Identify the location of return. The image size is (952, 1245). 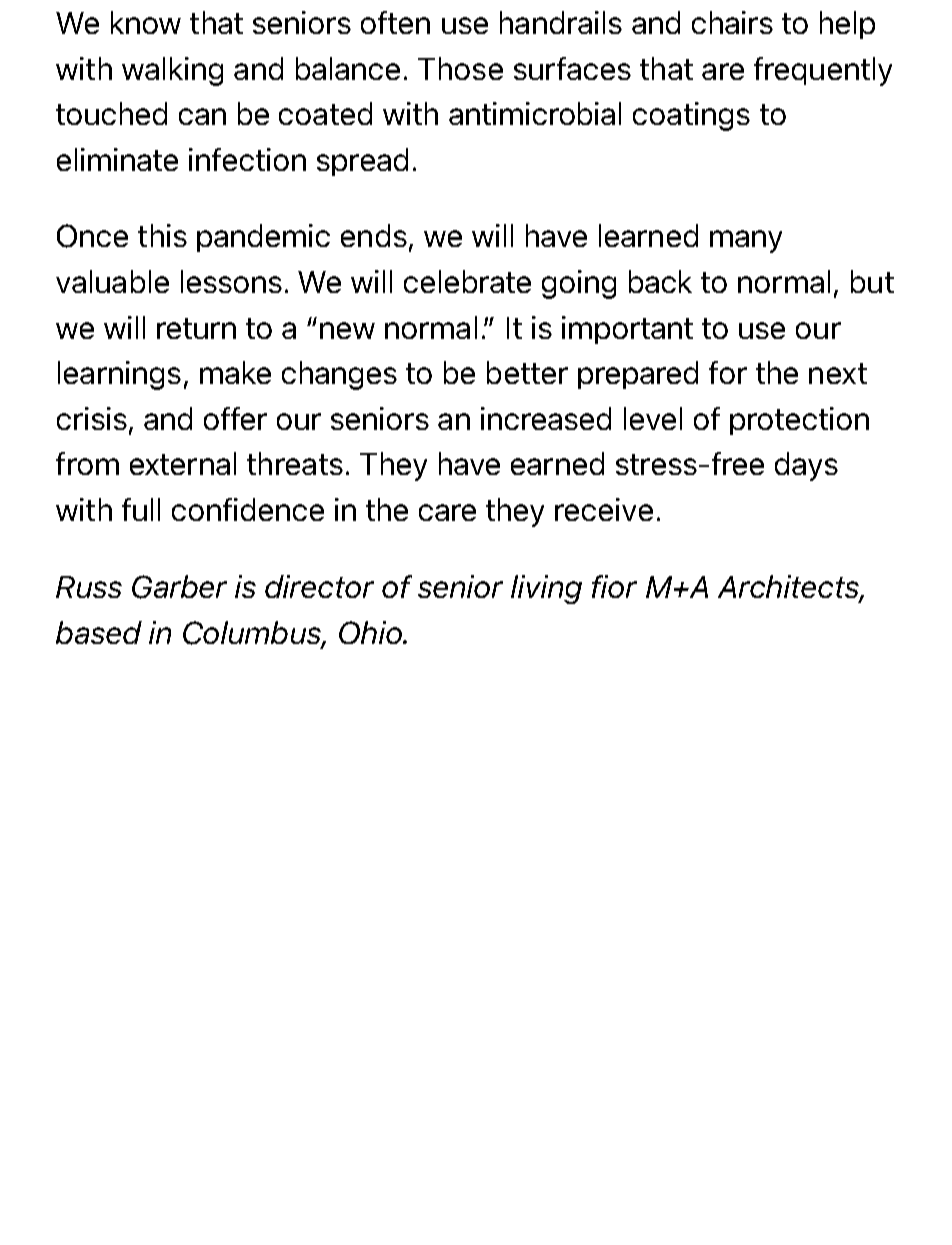
(196, 328).
